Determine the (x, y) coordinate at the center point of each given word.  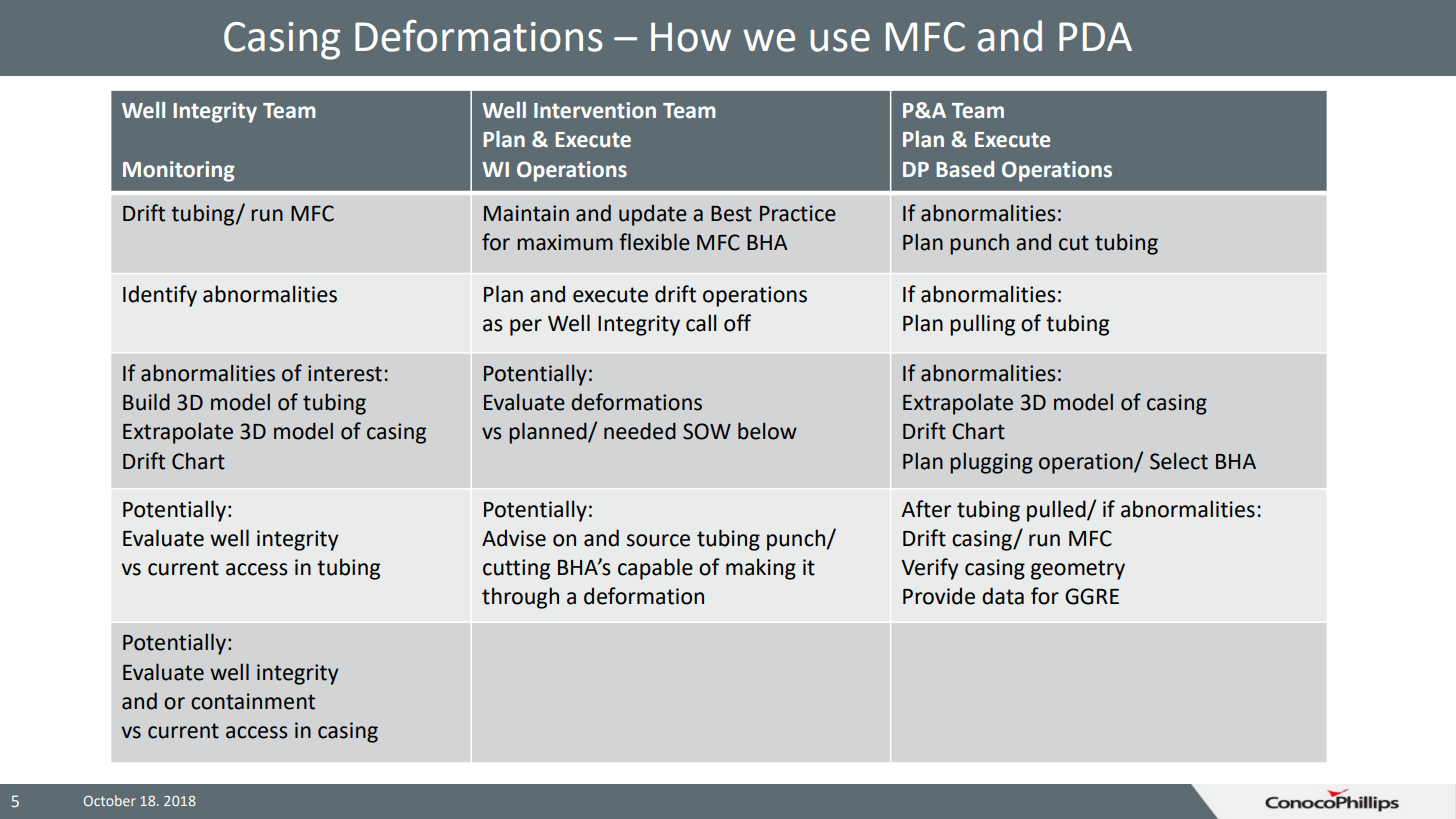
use (840, 40)
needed (640, 431)
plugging (991, 463)
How (691, 37)
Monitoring (179, 171)
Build (146, 402)
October (110, 800)
